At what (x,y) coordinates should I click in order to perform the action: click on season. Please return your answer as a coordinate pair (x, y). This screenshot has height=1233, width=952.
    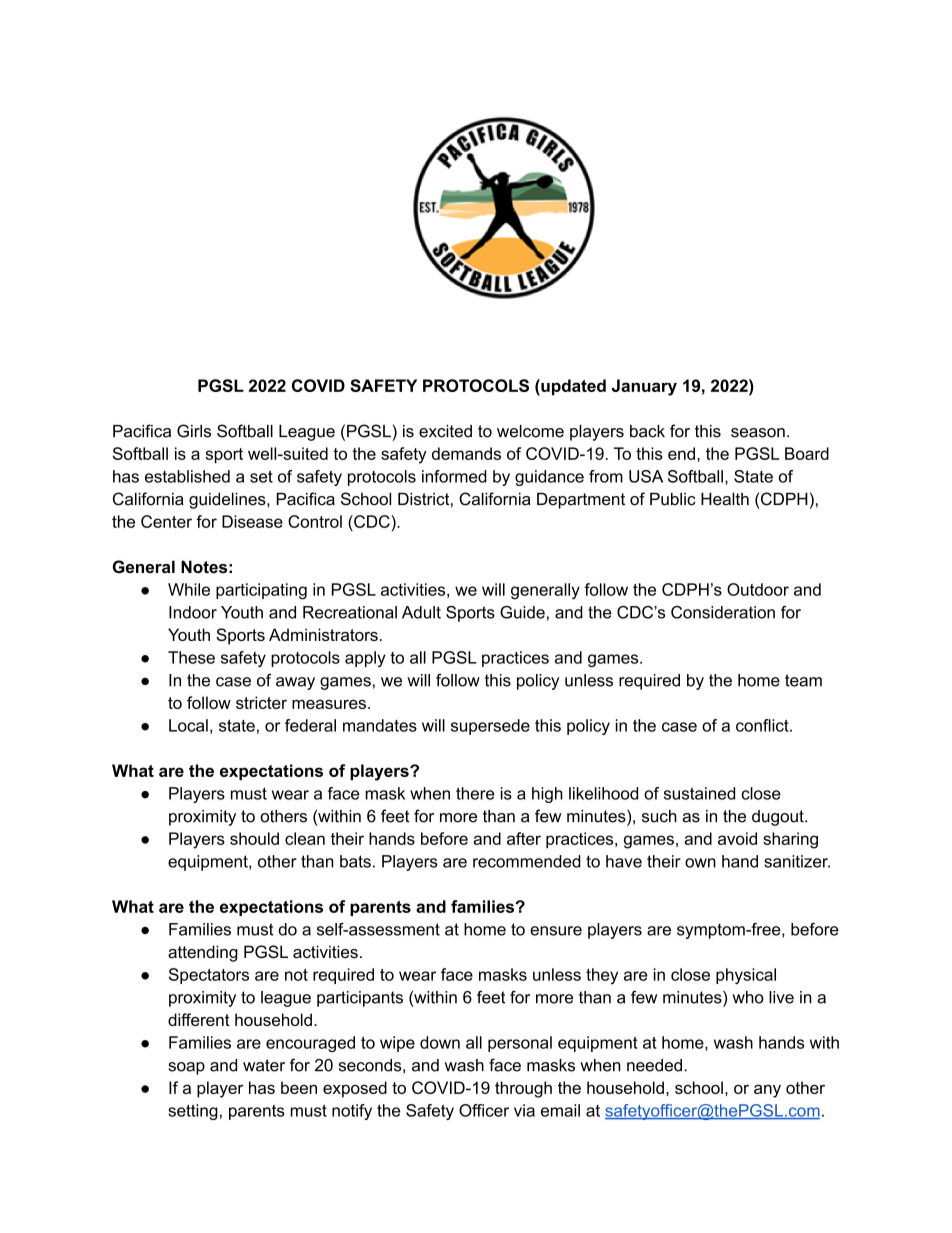
    Looking at the image, I should click on (758, 433).
